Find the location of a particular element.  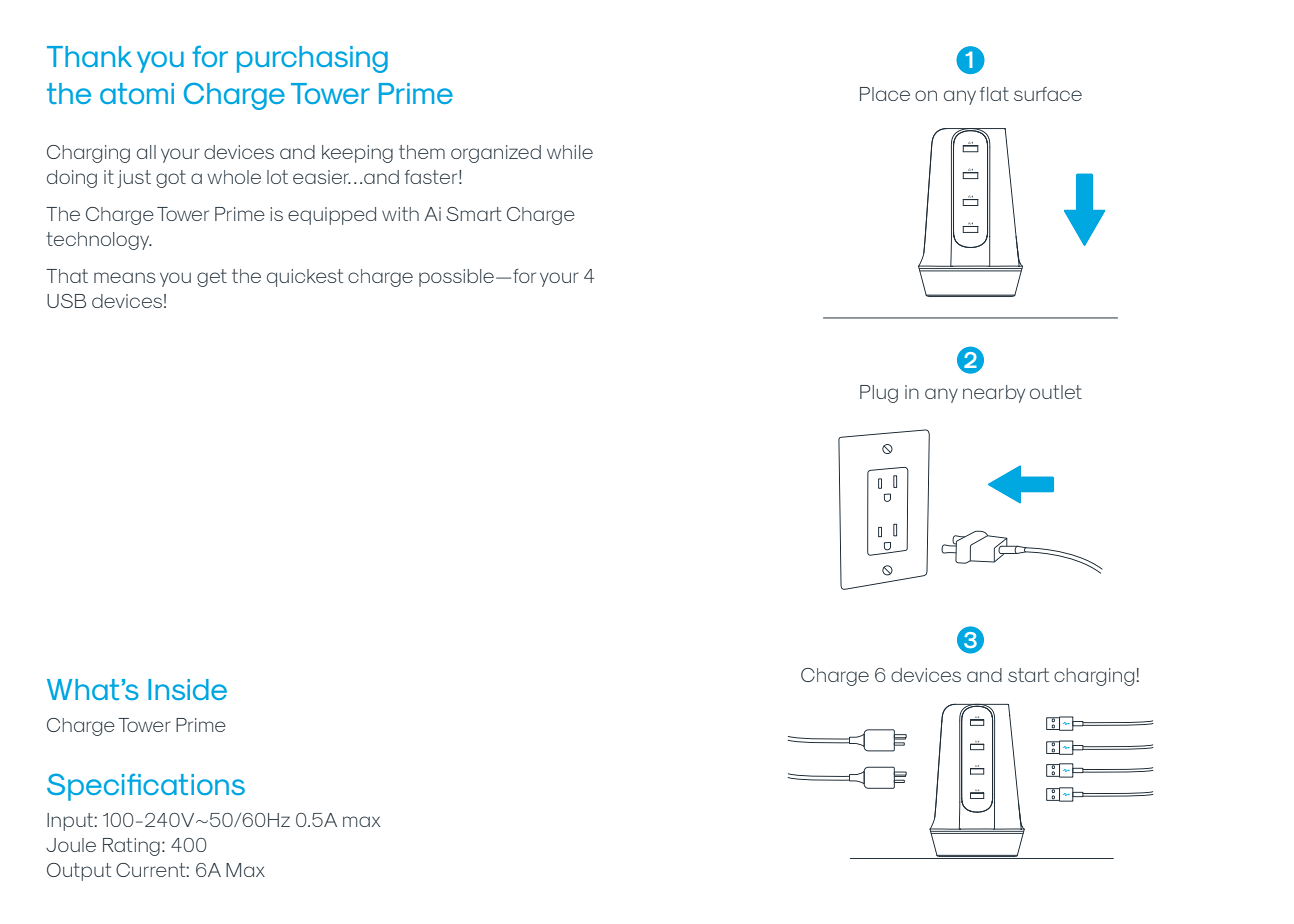

while is located at coordinates (570, 152).
